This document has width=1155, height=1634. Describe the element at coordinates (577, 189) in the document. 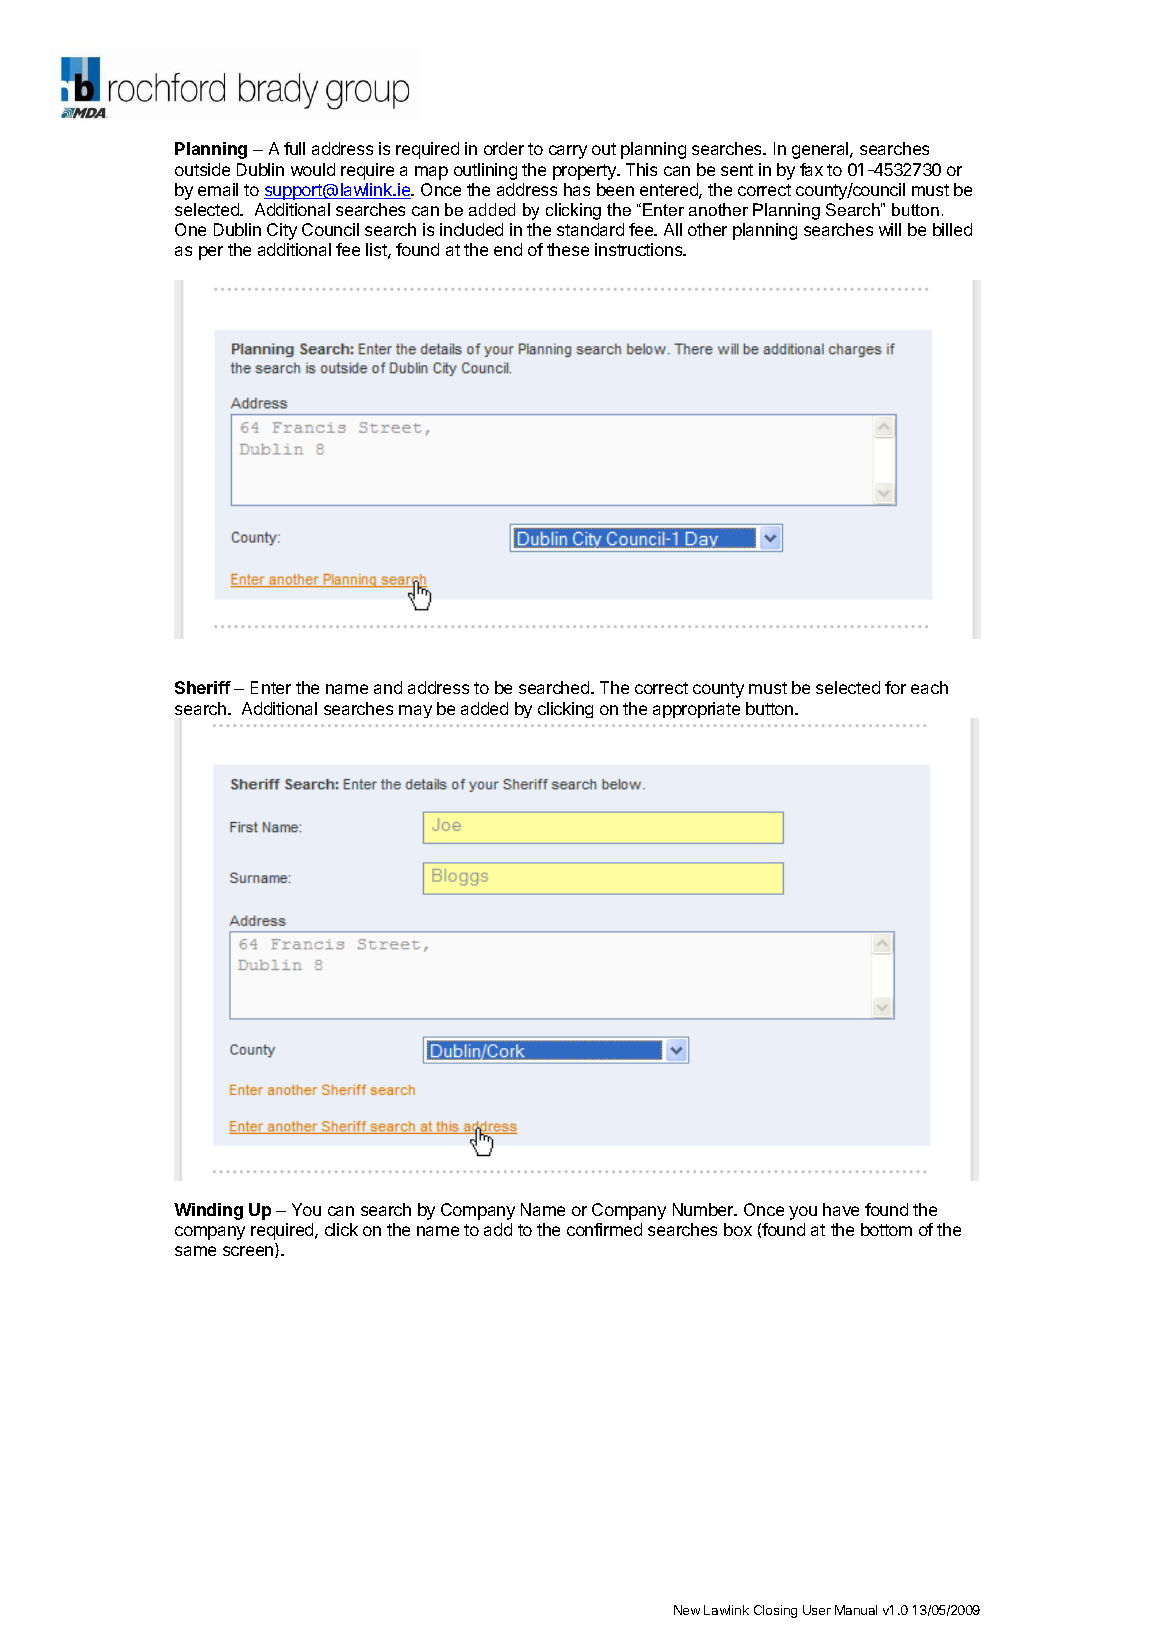

I see `has` at that location.
